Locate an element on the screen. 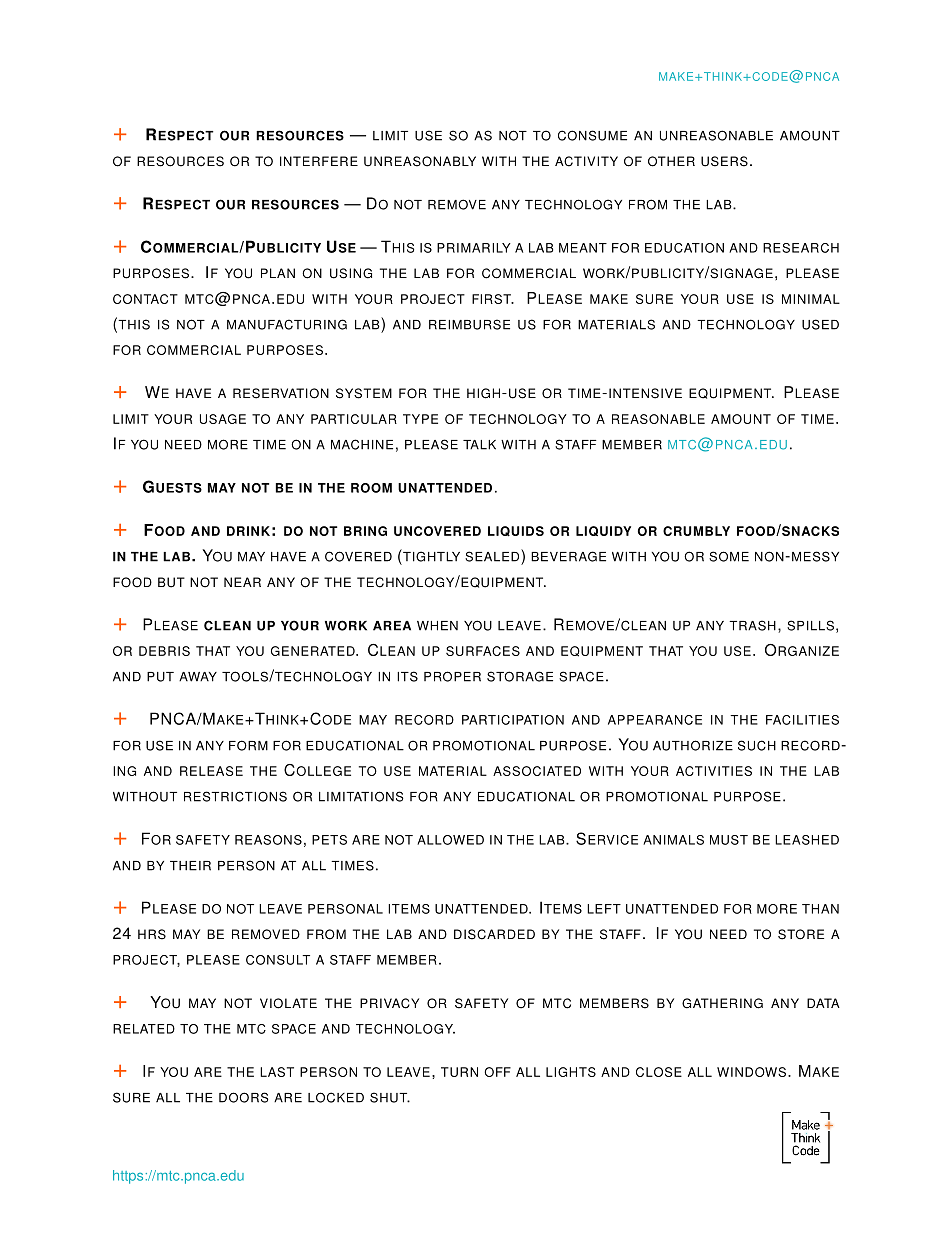  SOME is located at coordinates (729, 556).
